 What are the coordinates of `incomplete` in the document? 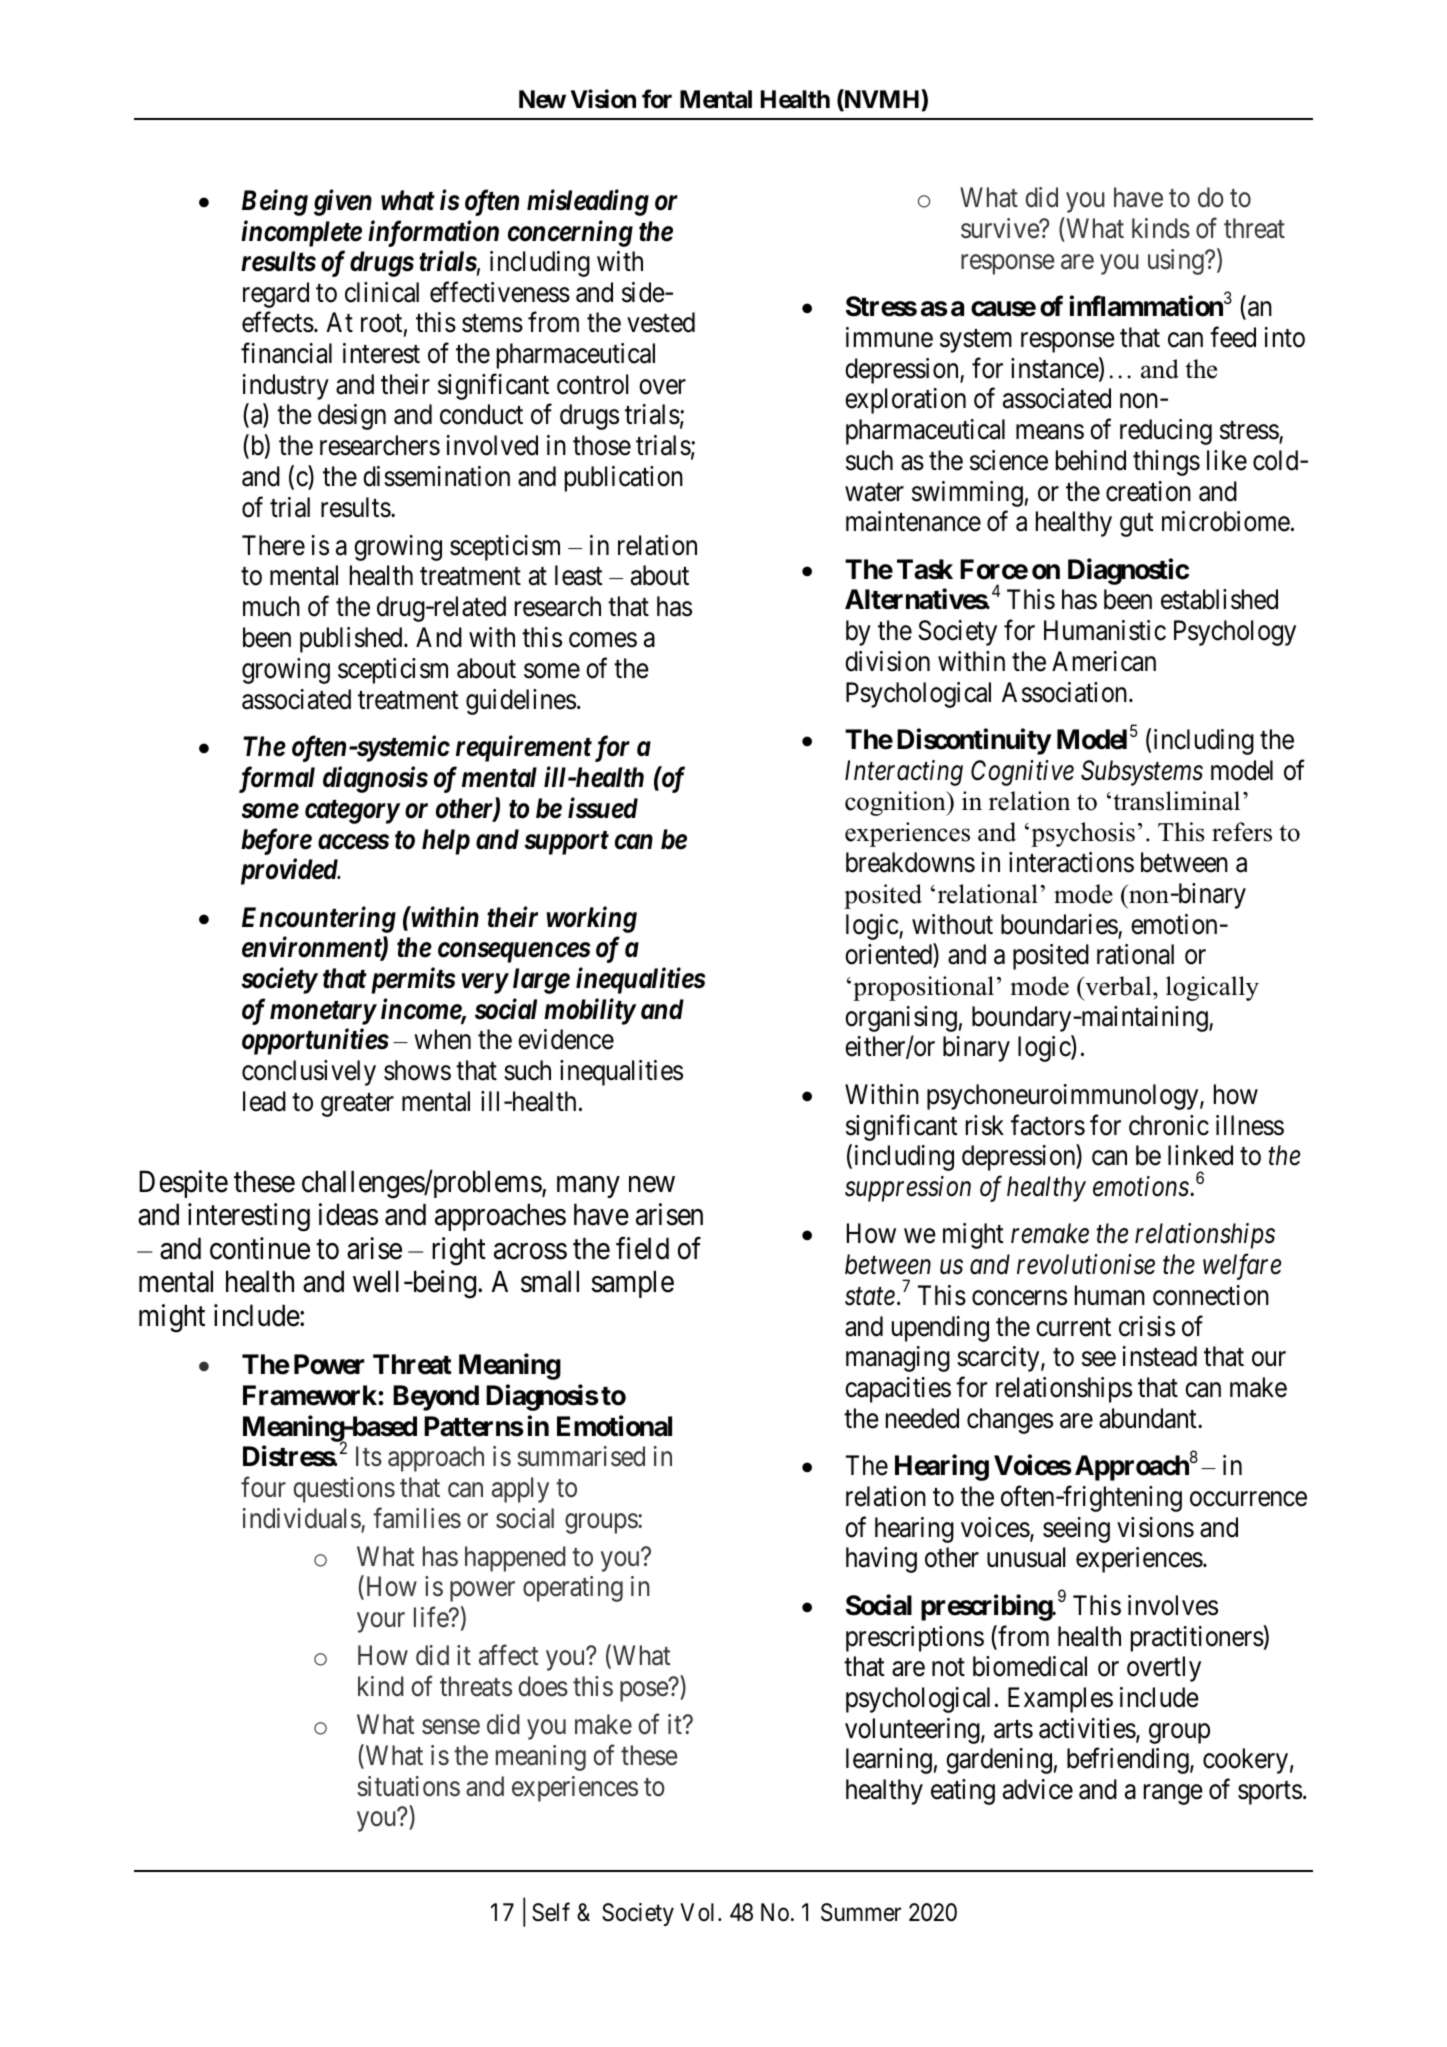 It's located at (301, 233).
